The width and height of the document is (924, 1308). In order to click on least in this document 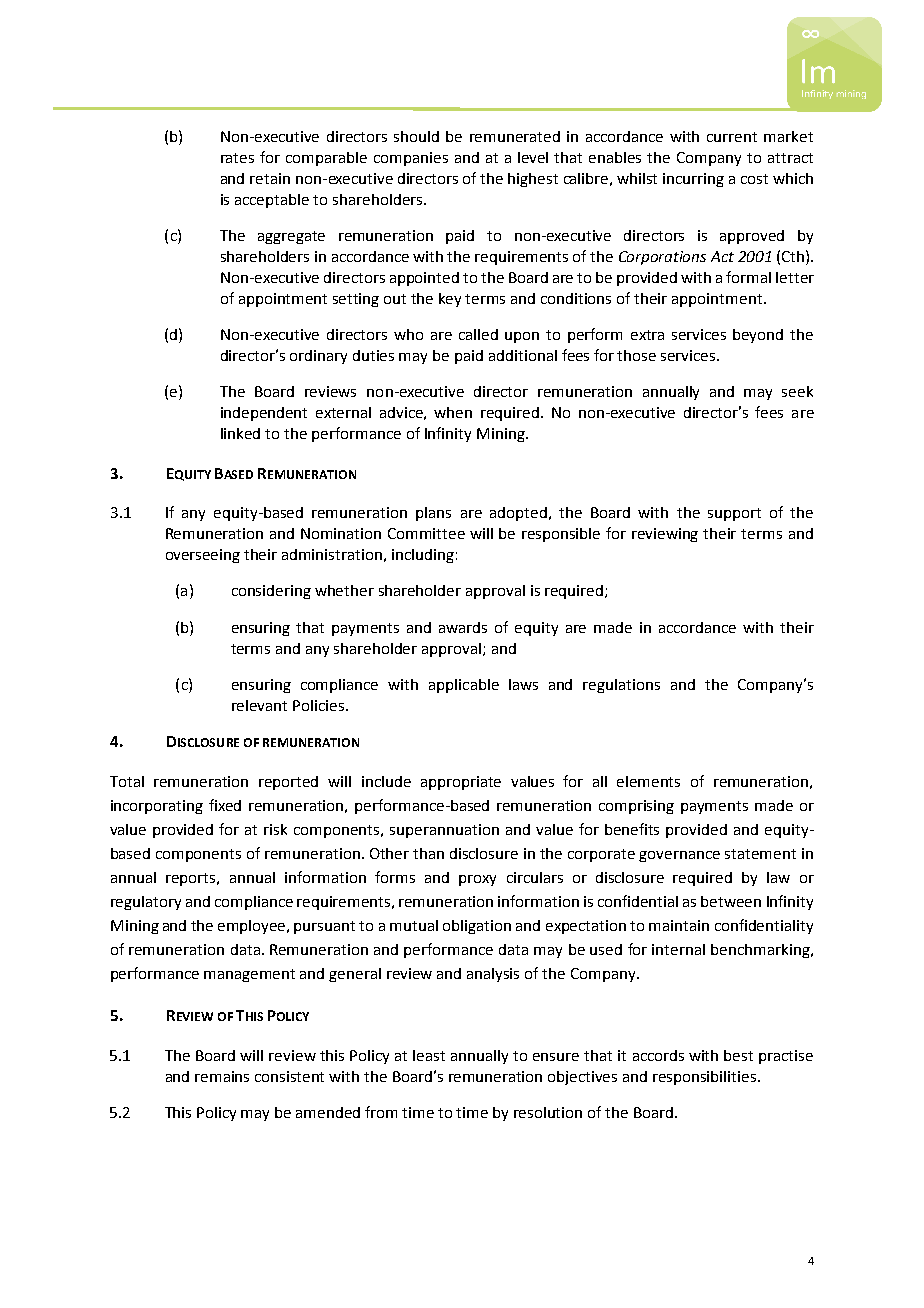, I will do `click(429, 1055)`.
